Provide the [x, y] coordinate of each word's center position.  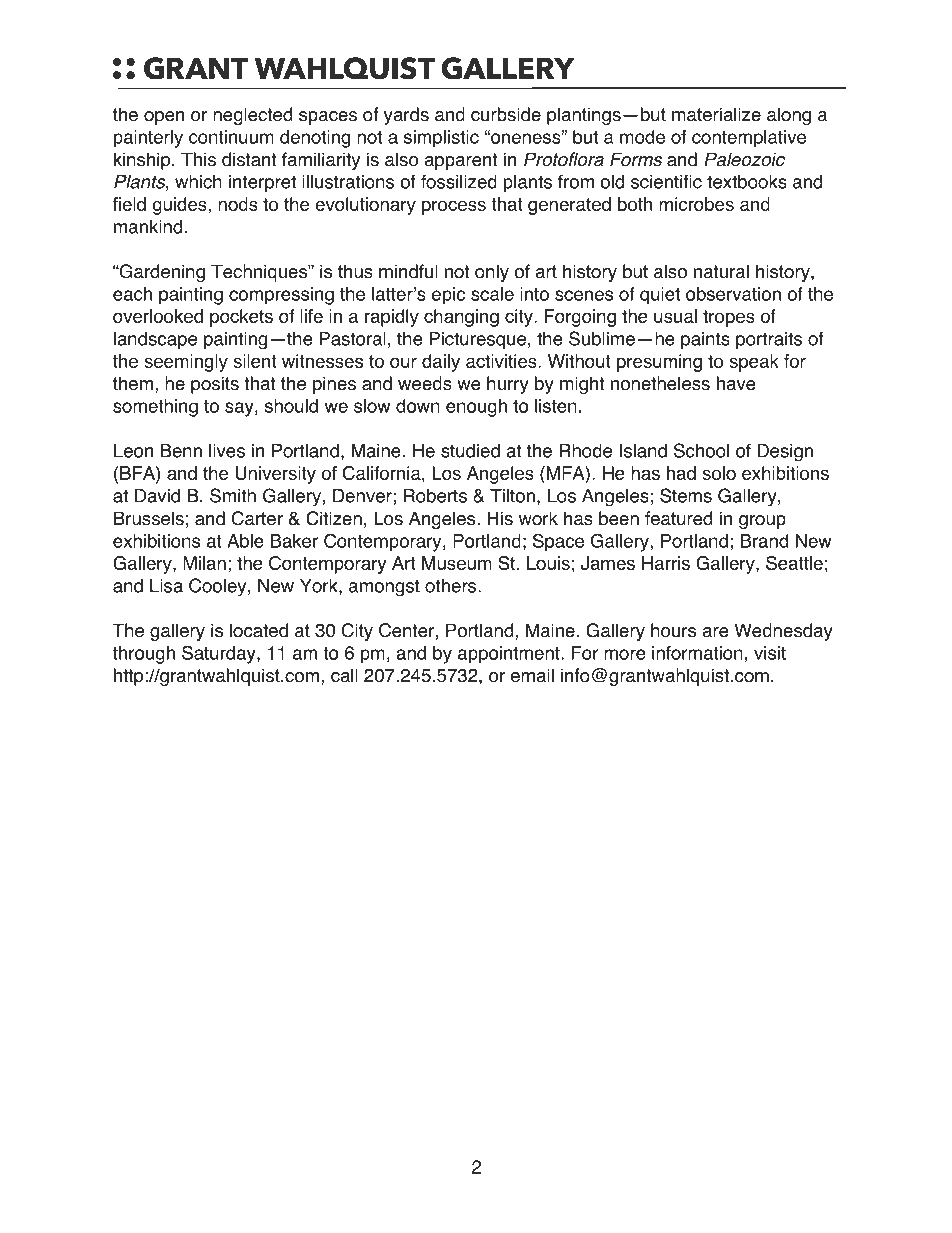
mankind [148, 226]
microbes [696, 204]
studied [470, 451]
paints [705, 340]
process [454, 207]
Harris [666, 563]
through [144, 655]
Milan [204, 563]
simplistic [441, 139]
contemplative [749, 139]
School [701, 450]
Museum [457, 563]
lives [227, 451]
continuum [231, 137]
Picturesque [478, 340]
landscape [155, 340]
